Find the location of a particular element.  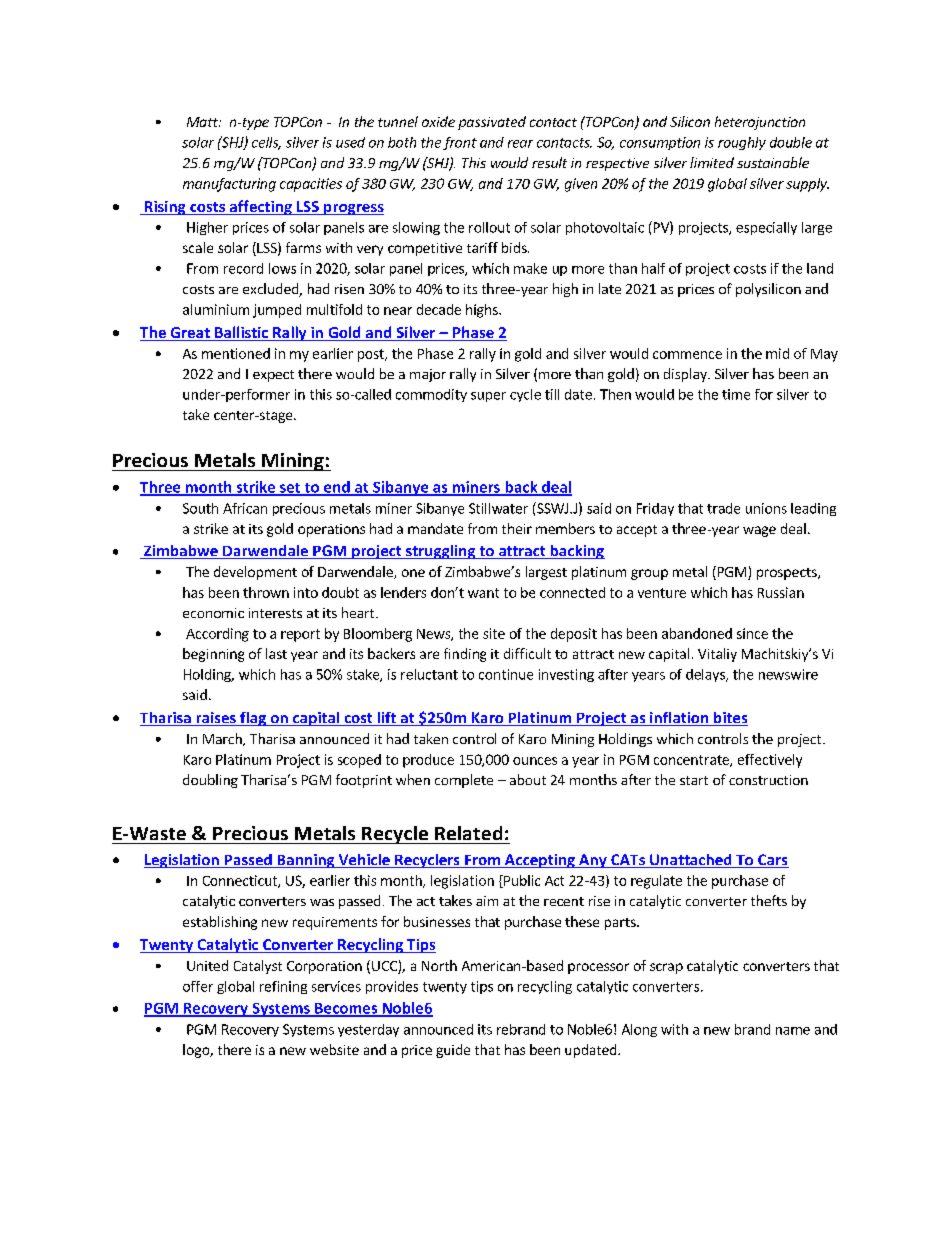

cells is located at coordinates (266, 143).
